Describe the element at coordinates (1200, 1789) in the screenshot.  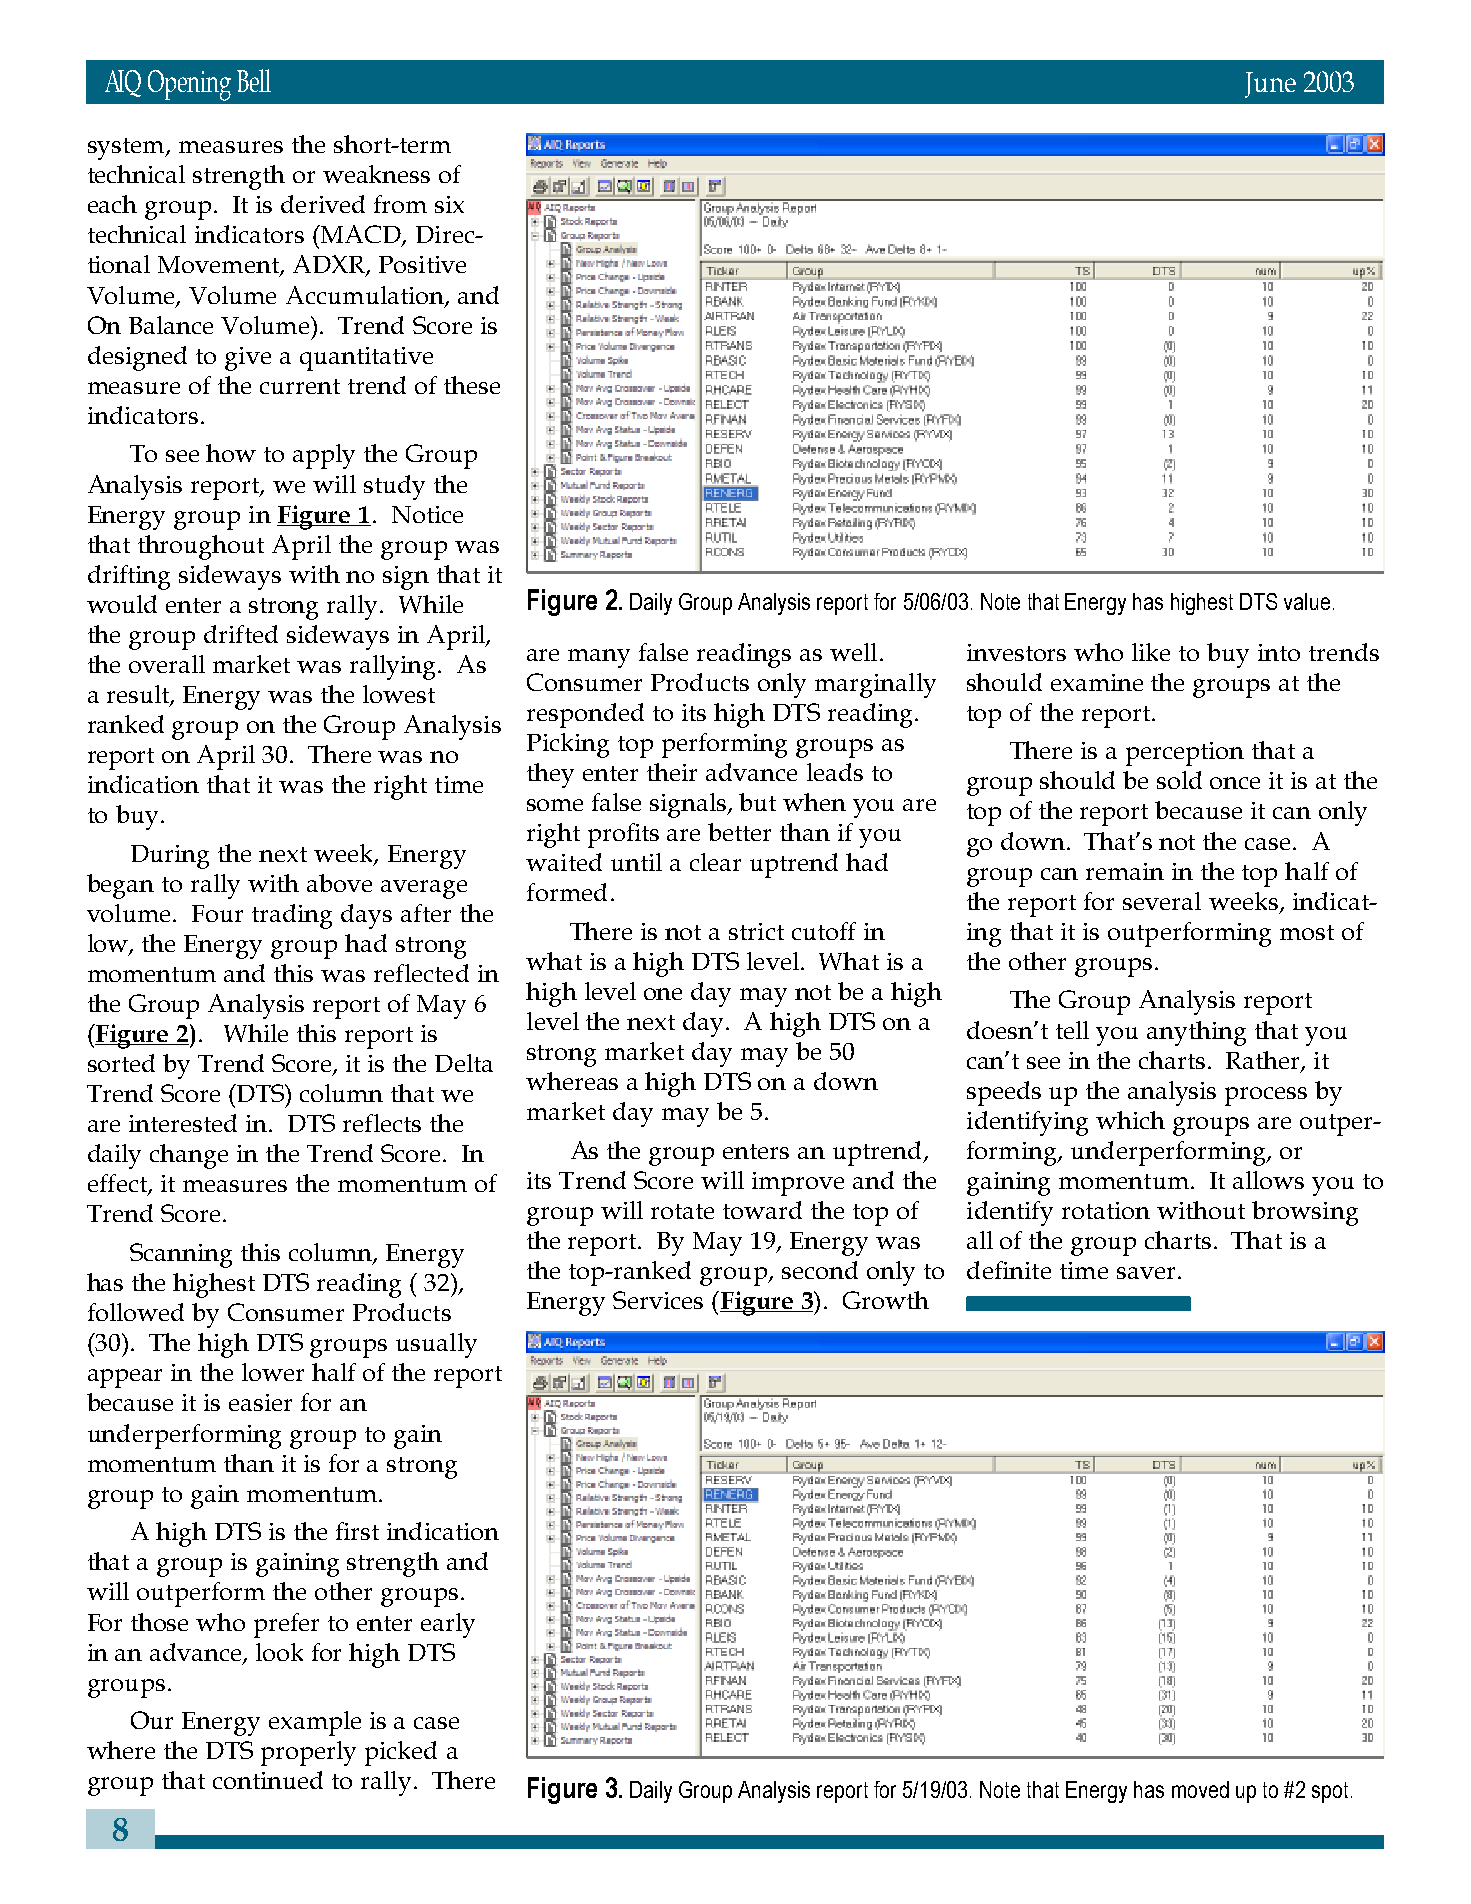
I see `moved` at that location.
